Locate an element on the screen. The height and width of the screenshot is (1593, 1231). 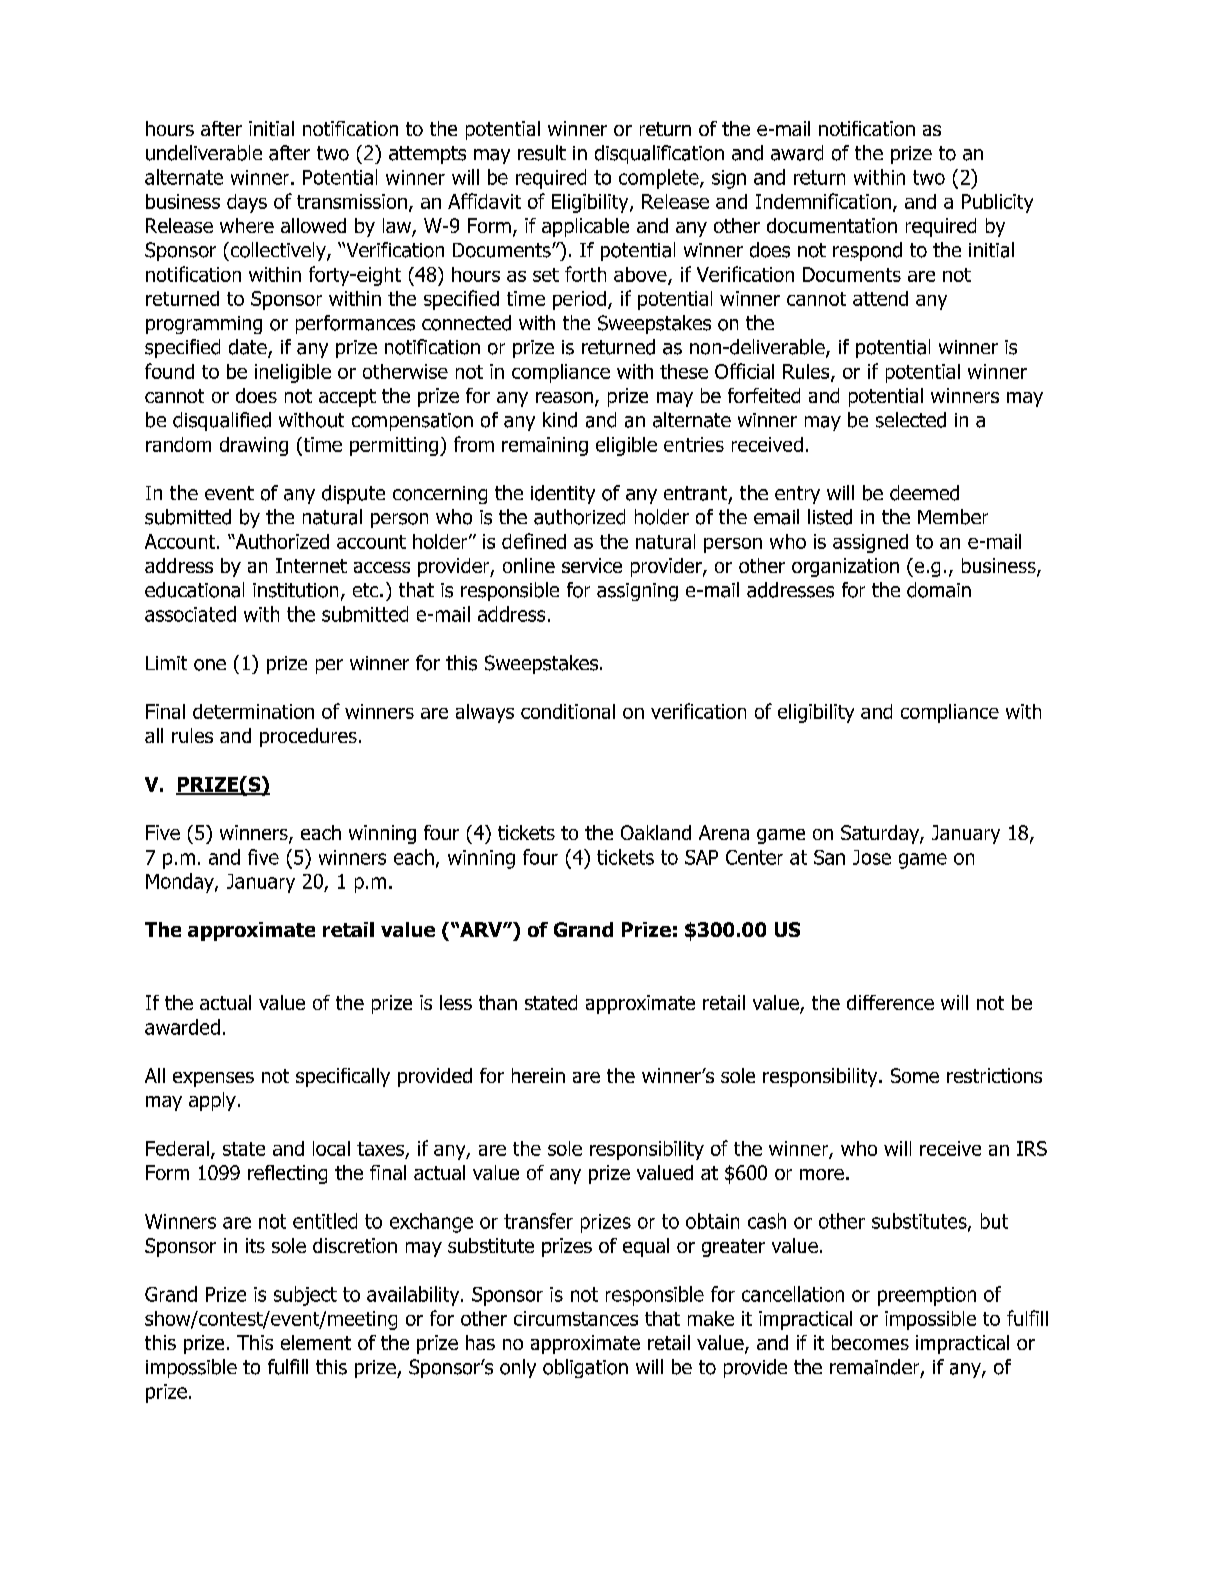
expenses is located at coordinates (213, 1079).
